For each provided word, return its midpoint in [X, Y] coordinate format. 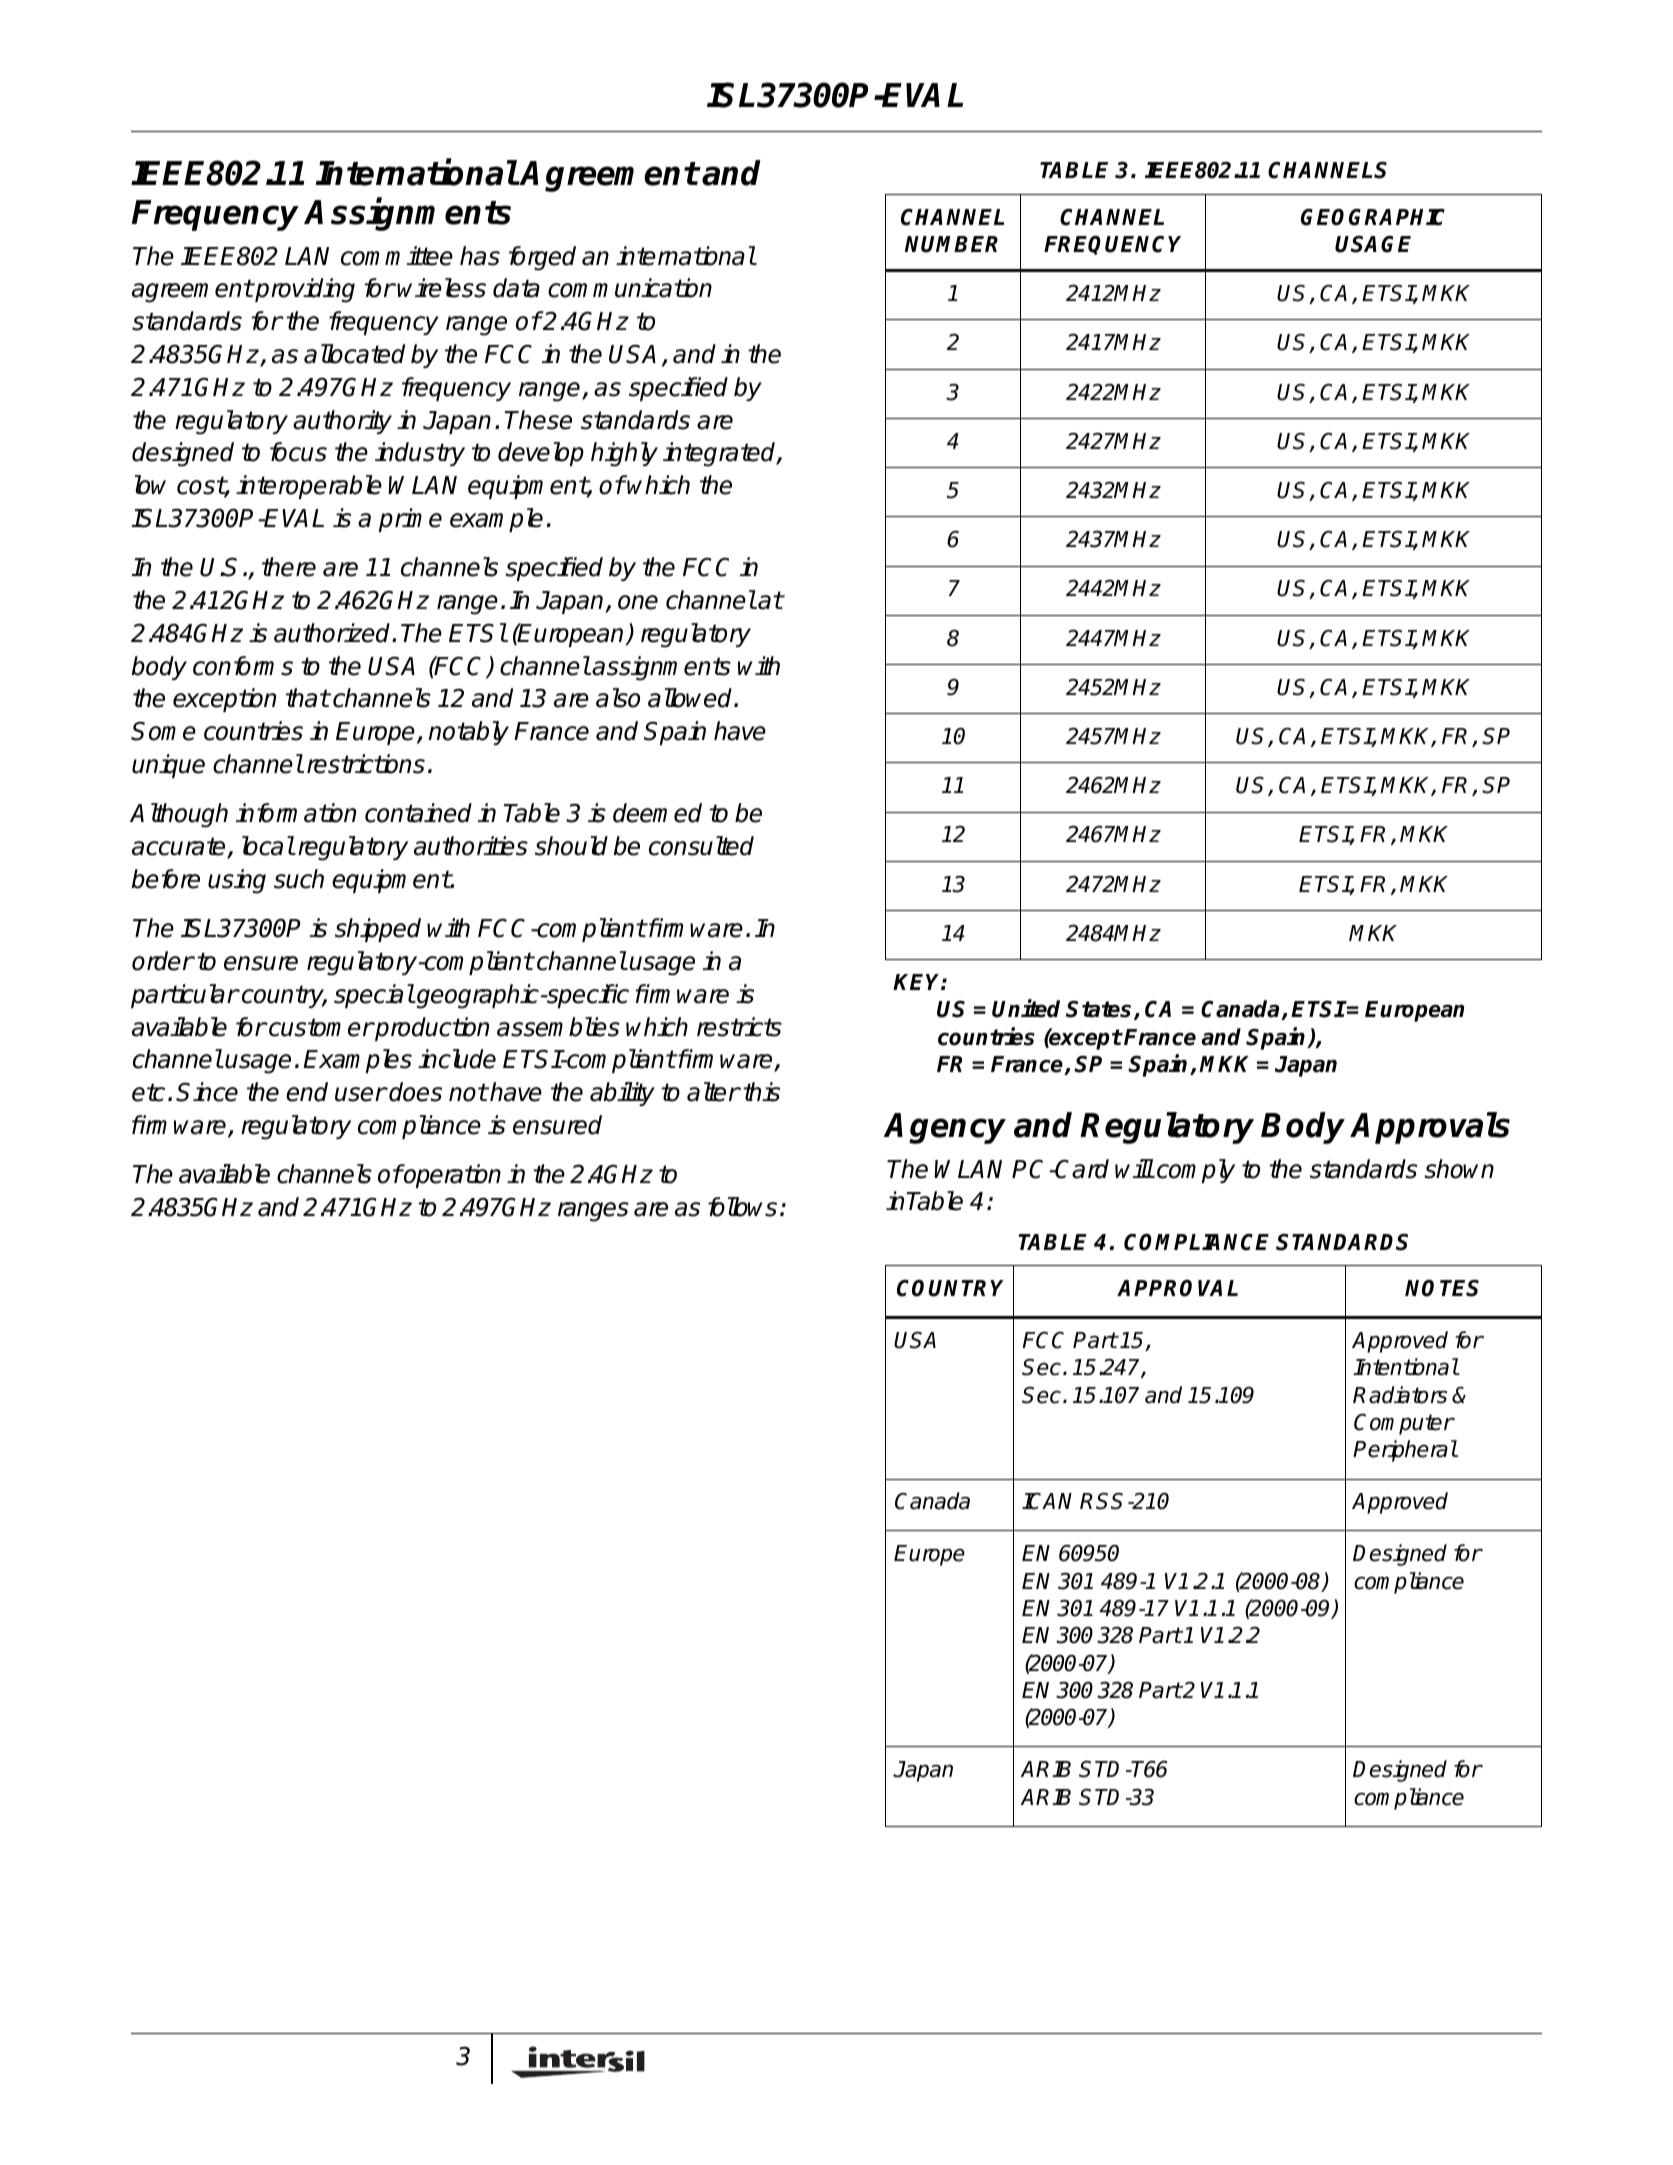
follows [742, 1207]
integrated [720, 454]
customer [320, 1027]
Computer [1404, 1424]
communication [630, 288]
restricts [739, 1027]
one [638, 602]
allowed [691, 698]
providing [304, 290]
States [1100, 1010]
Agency [945, 1128]
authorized [333, 633]
